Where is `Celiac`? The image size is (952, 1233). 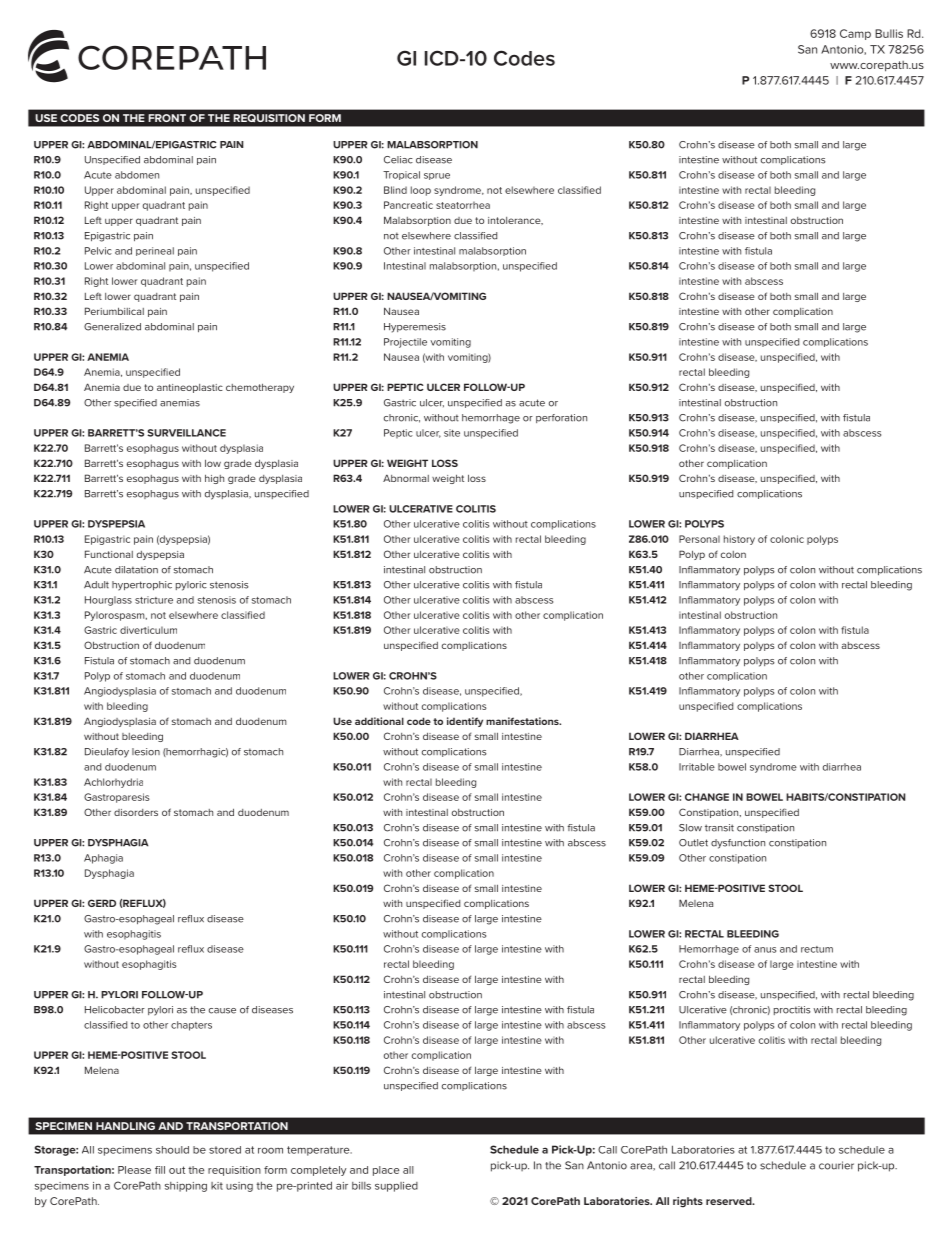 Celiac is located at coordinates (398, 160).
